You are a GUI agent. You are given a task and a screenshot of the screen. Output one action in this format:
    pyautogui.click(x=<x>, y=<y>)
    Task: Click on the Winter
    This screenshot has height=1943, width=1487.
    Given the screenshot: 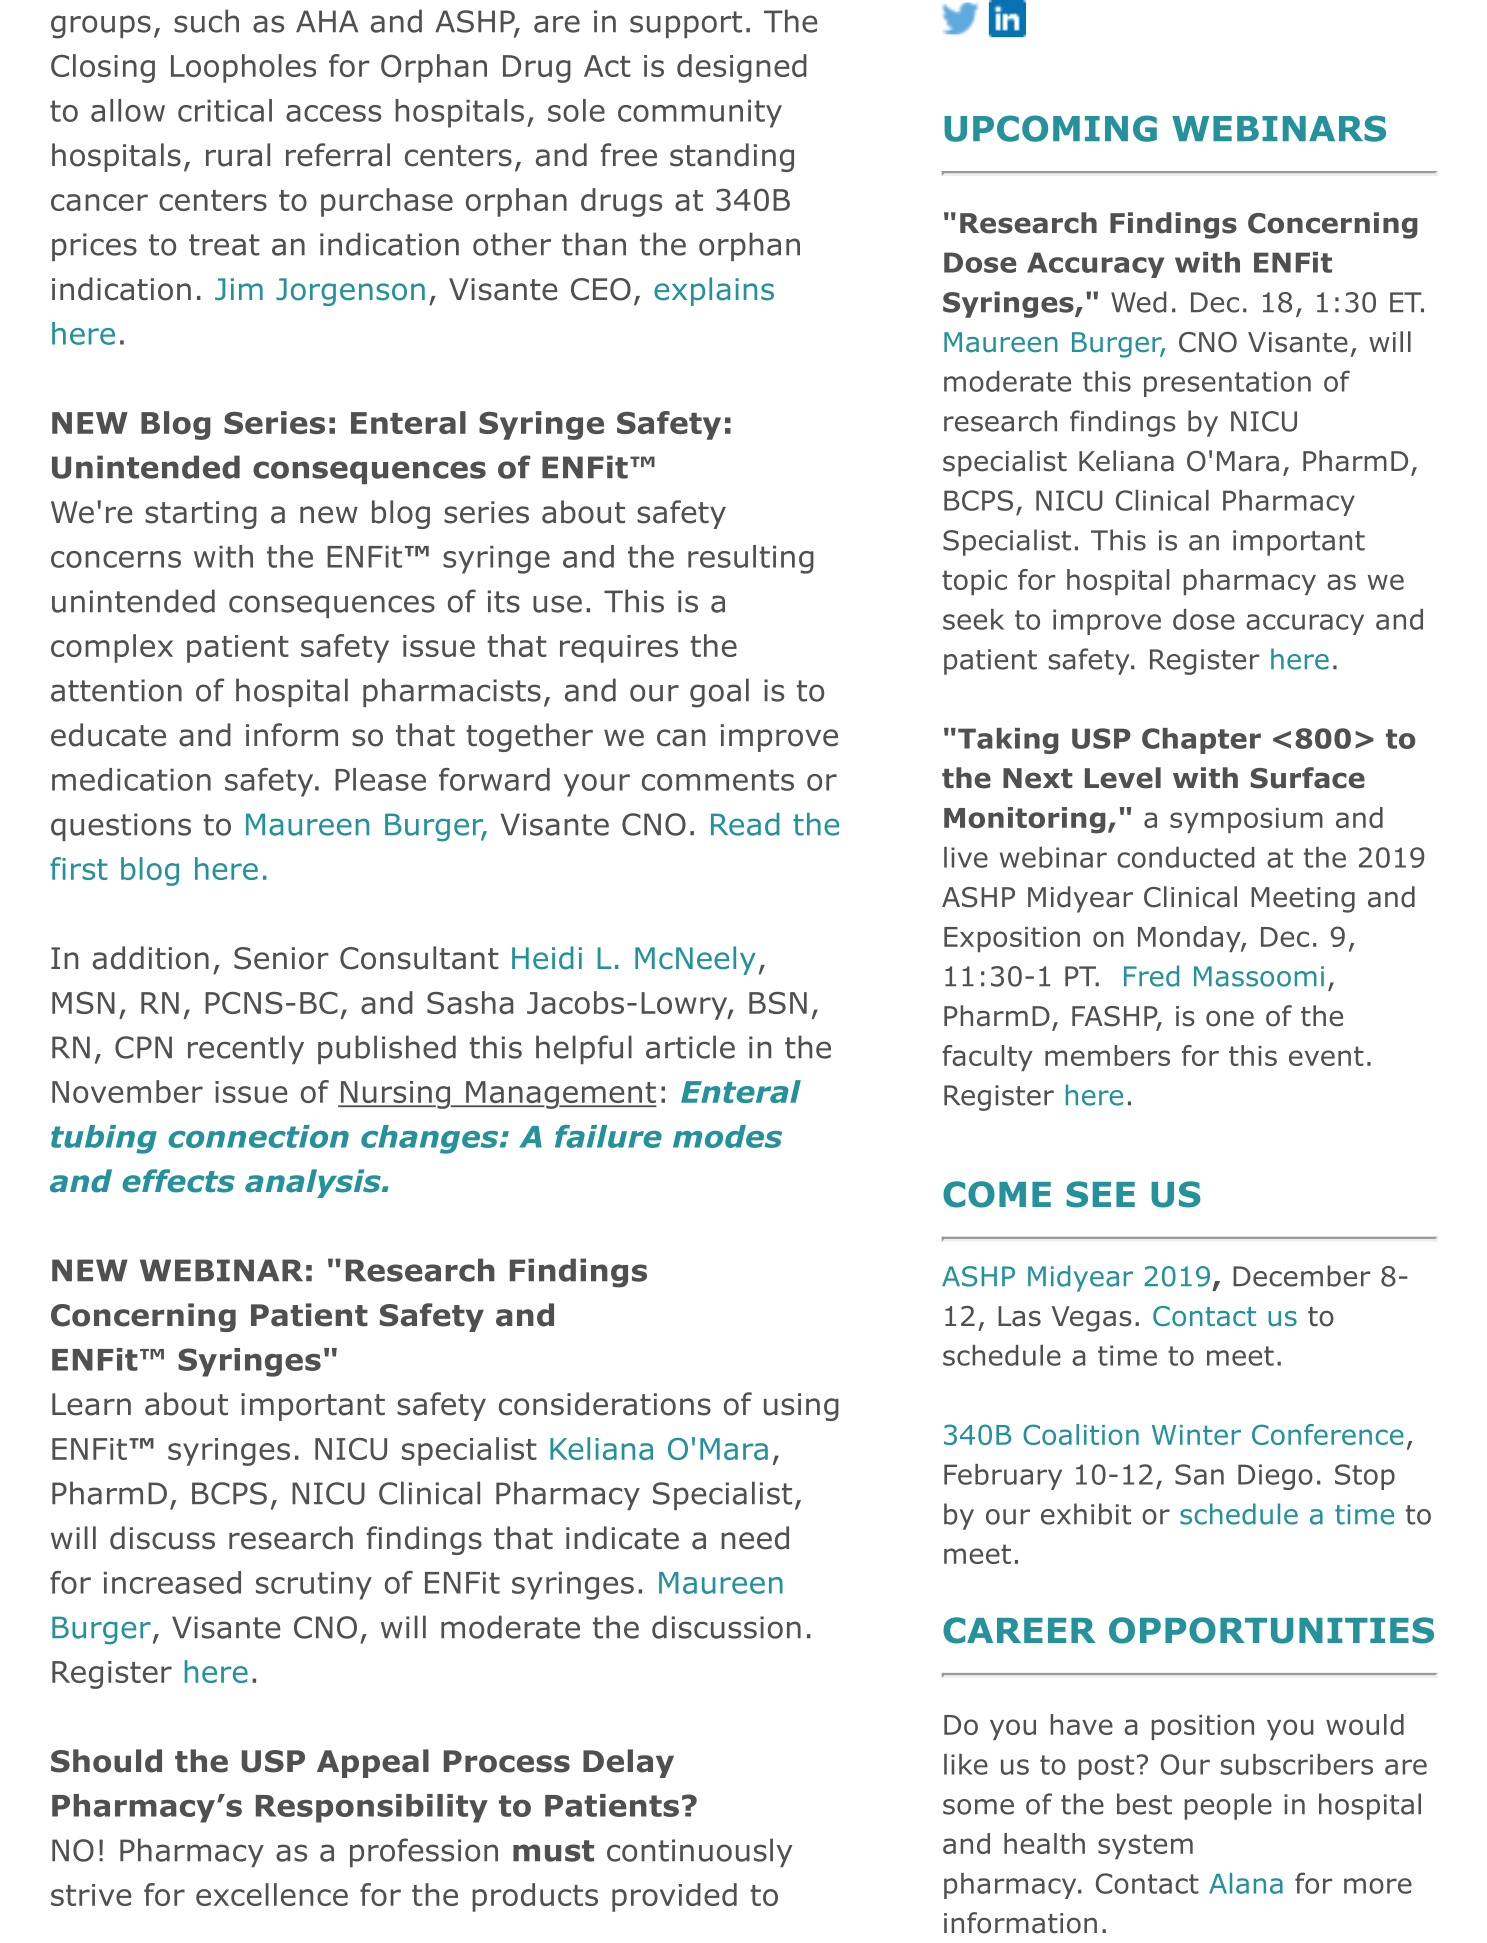 What is the action you would take?
    pyautogui.click(x=1196, y=1435)
